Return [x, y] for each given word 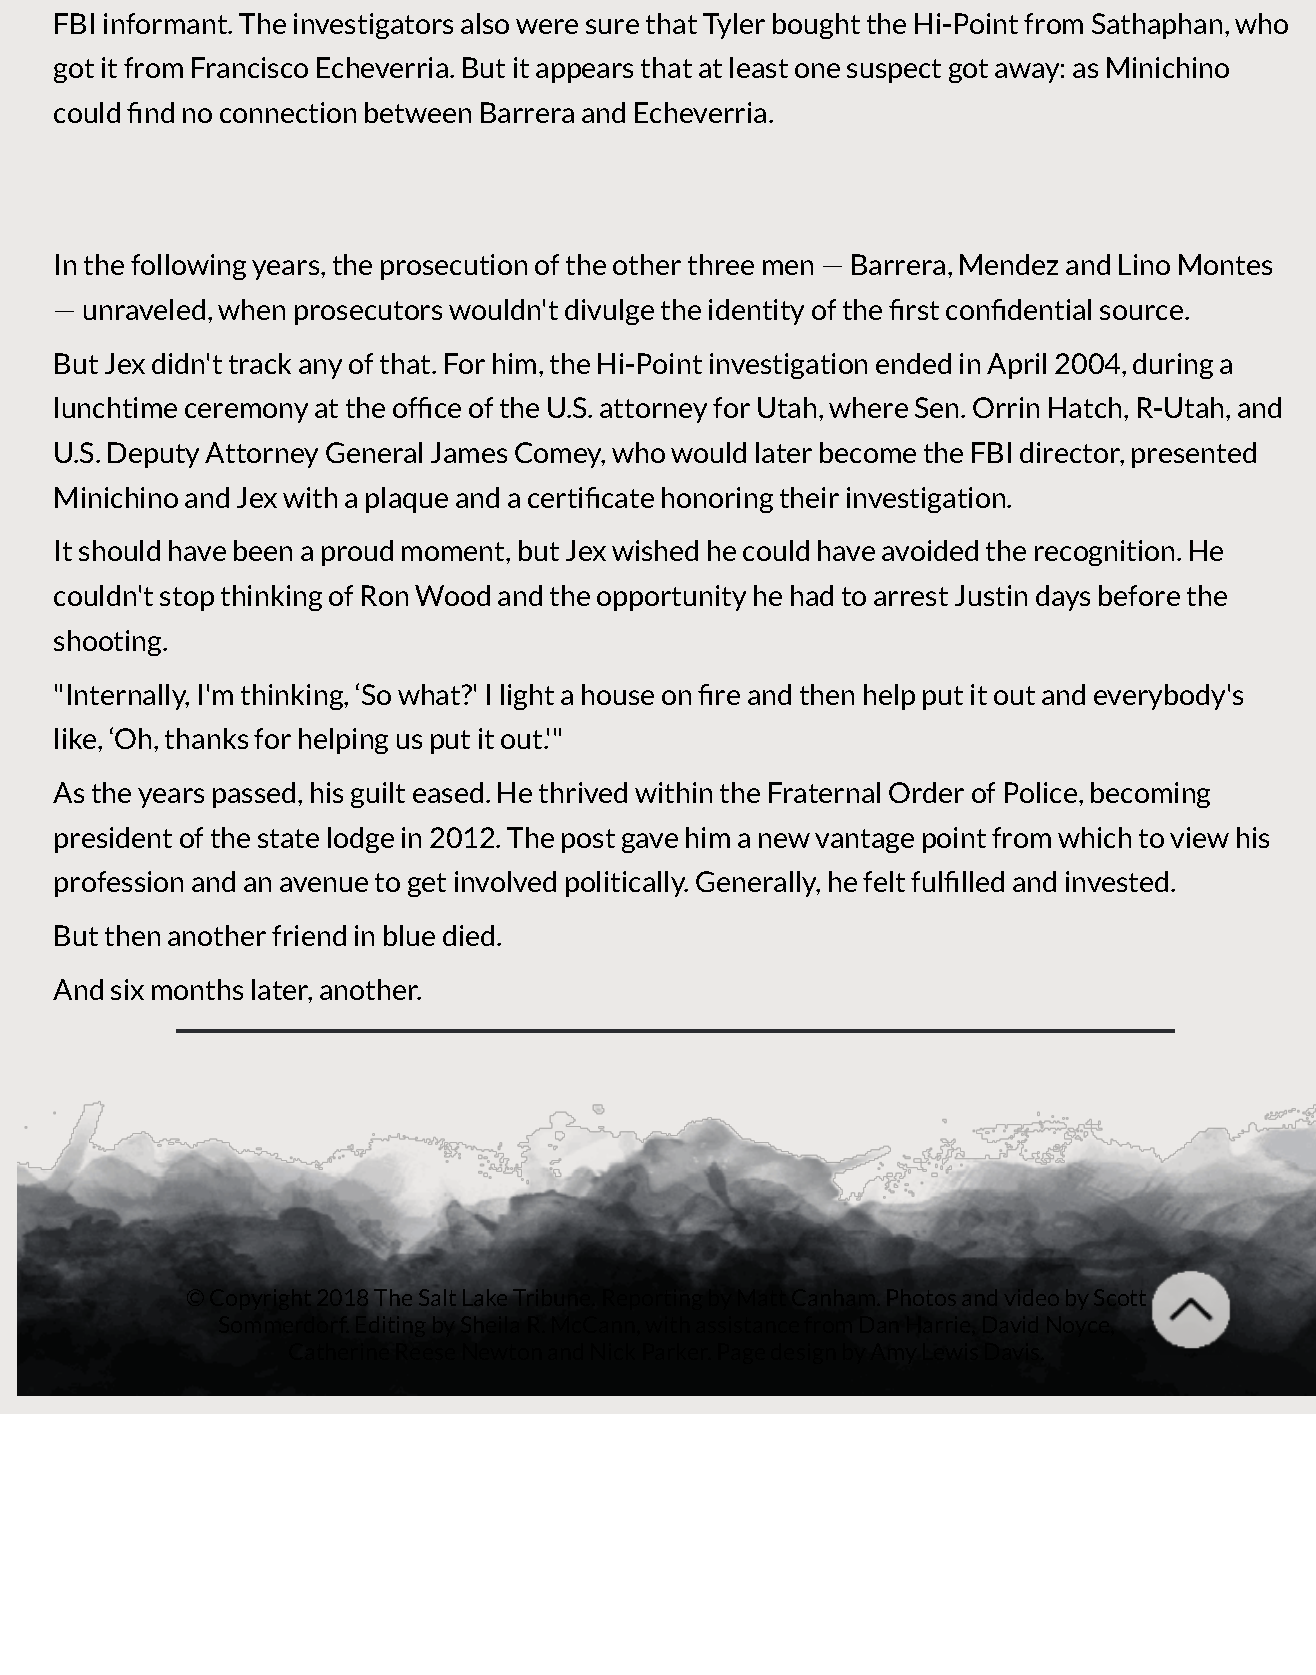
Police [1042, 792]
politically [627, 884]
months [197, 989]
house [618, 694]
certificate [591, 497]
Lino [1144, 264]
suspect [894, 71]
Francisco [250, 67]
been [263, 550]
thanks [206, 738]
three [721, 264]
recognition [1104, 553]
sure [612, 26]
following [188, 267]
